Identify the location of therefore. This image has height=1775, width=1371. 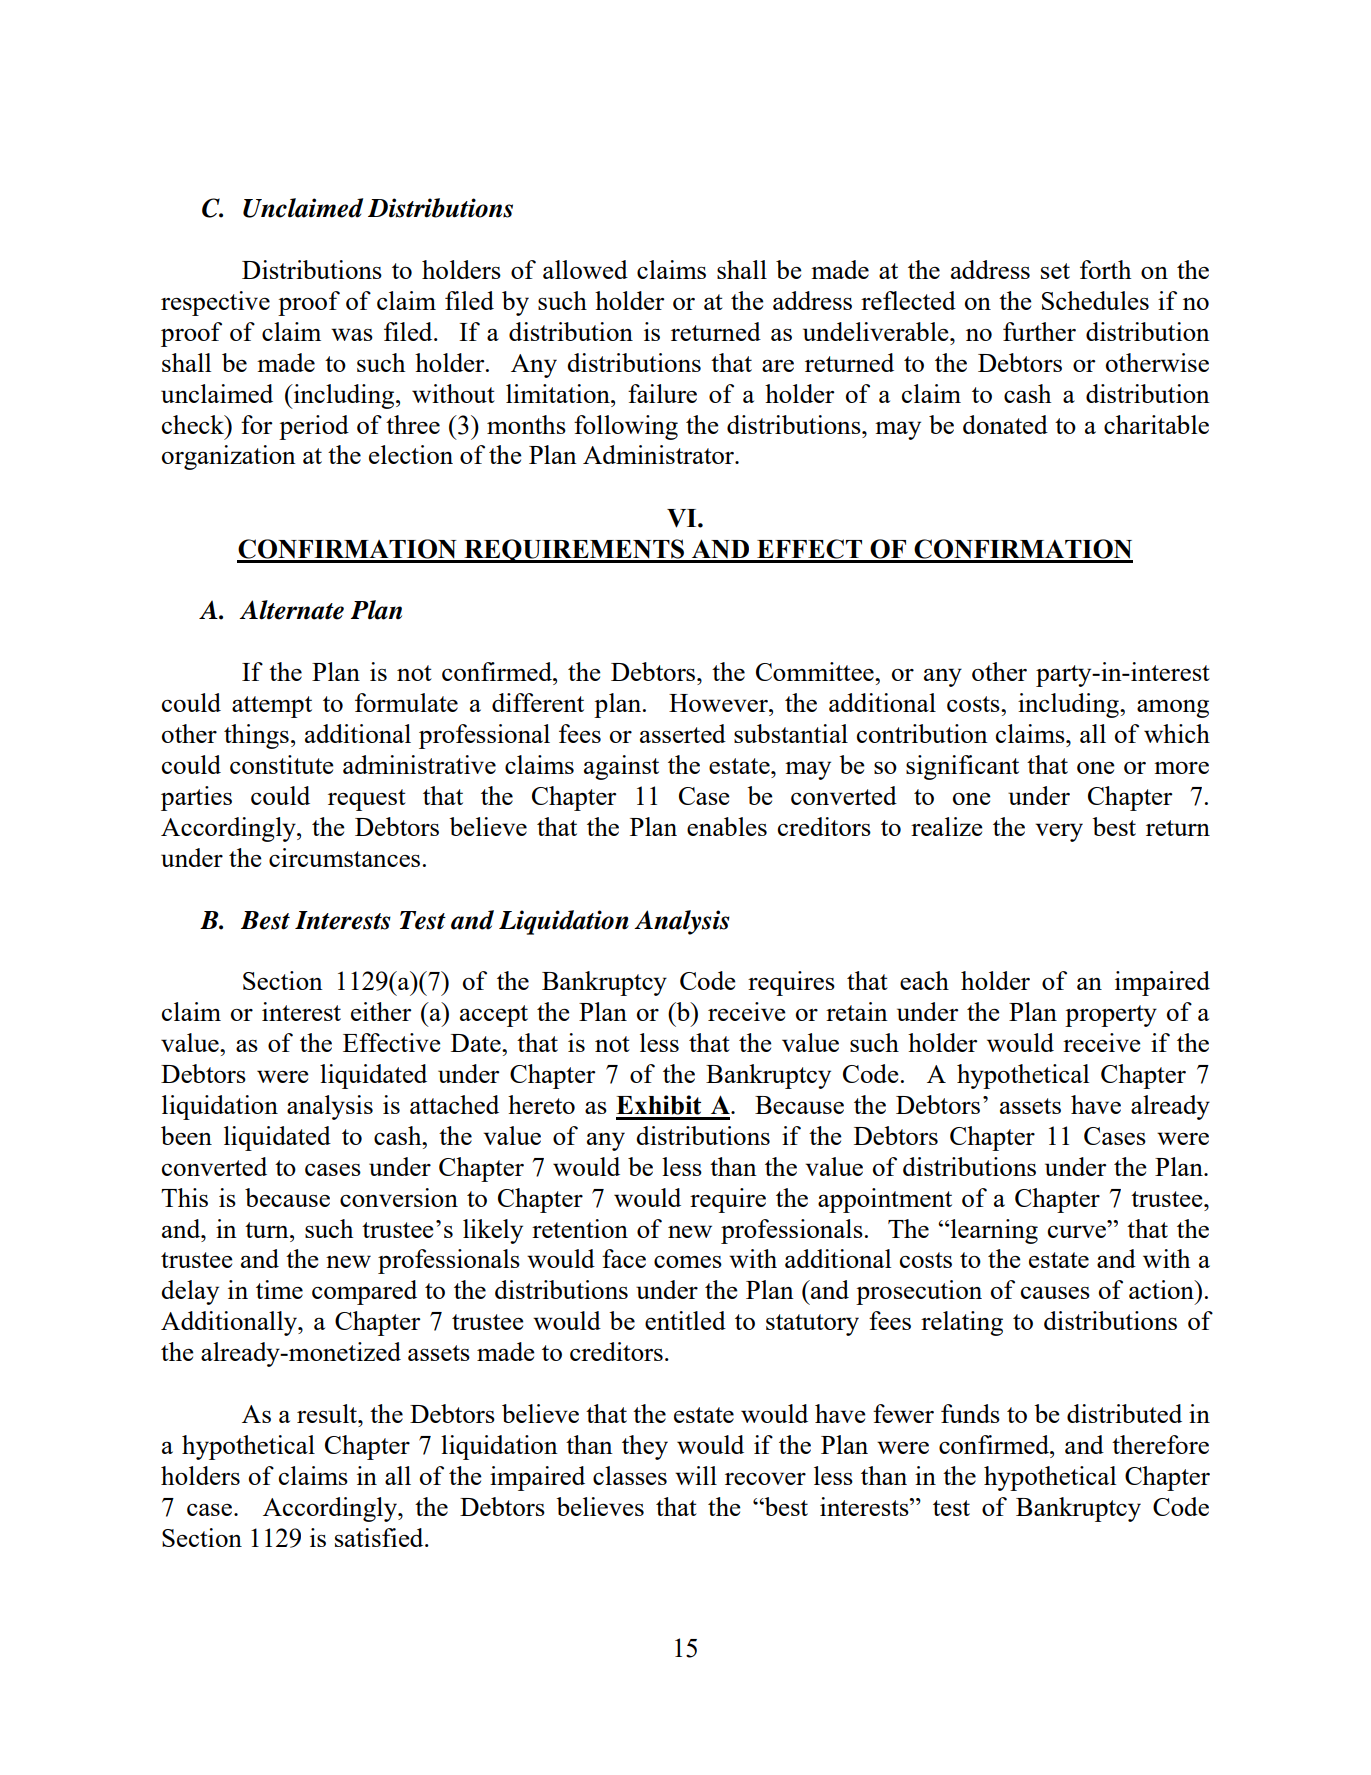
(1160, 1444).
